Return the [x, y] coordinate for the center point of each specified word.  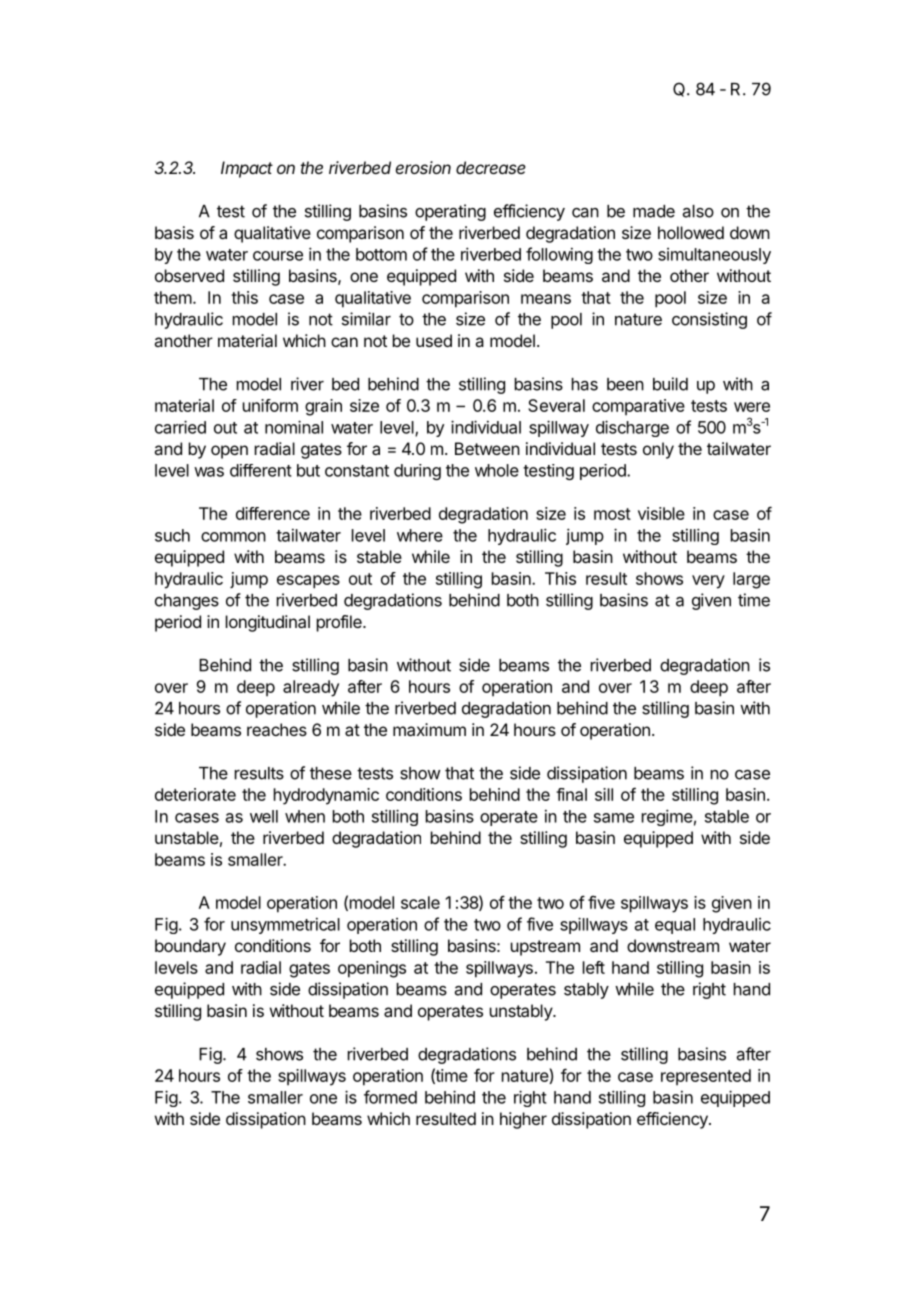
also [698, 211]
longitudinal [268, 623]
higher [523, 1120]
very [708, 582]
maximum [429, 729]
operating [450, 212]
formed [390, 1097]
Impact [247, 169]
